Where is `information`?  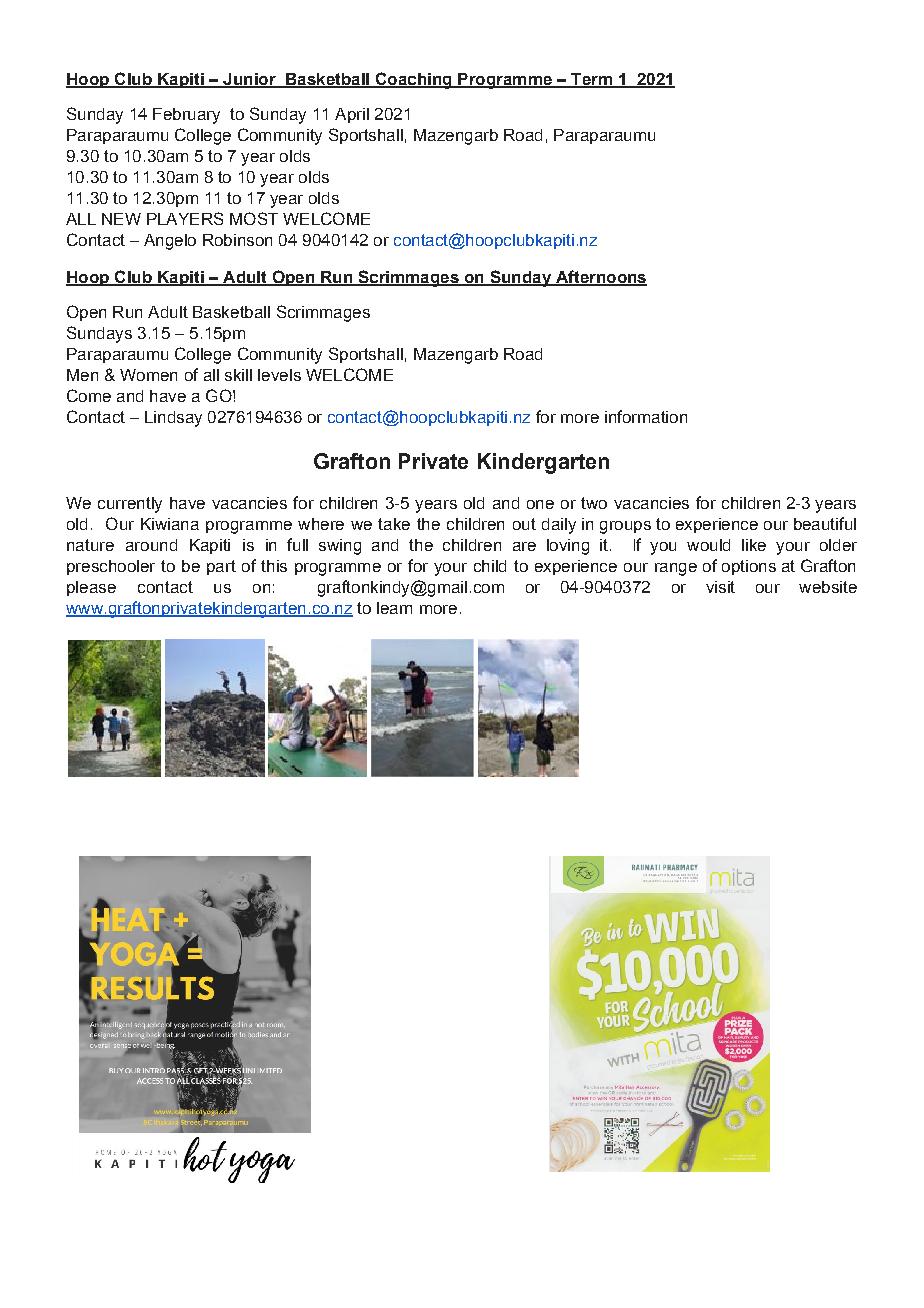 information is located at coordinates (646, 416).
